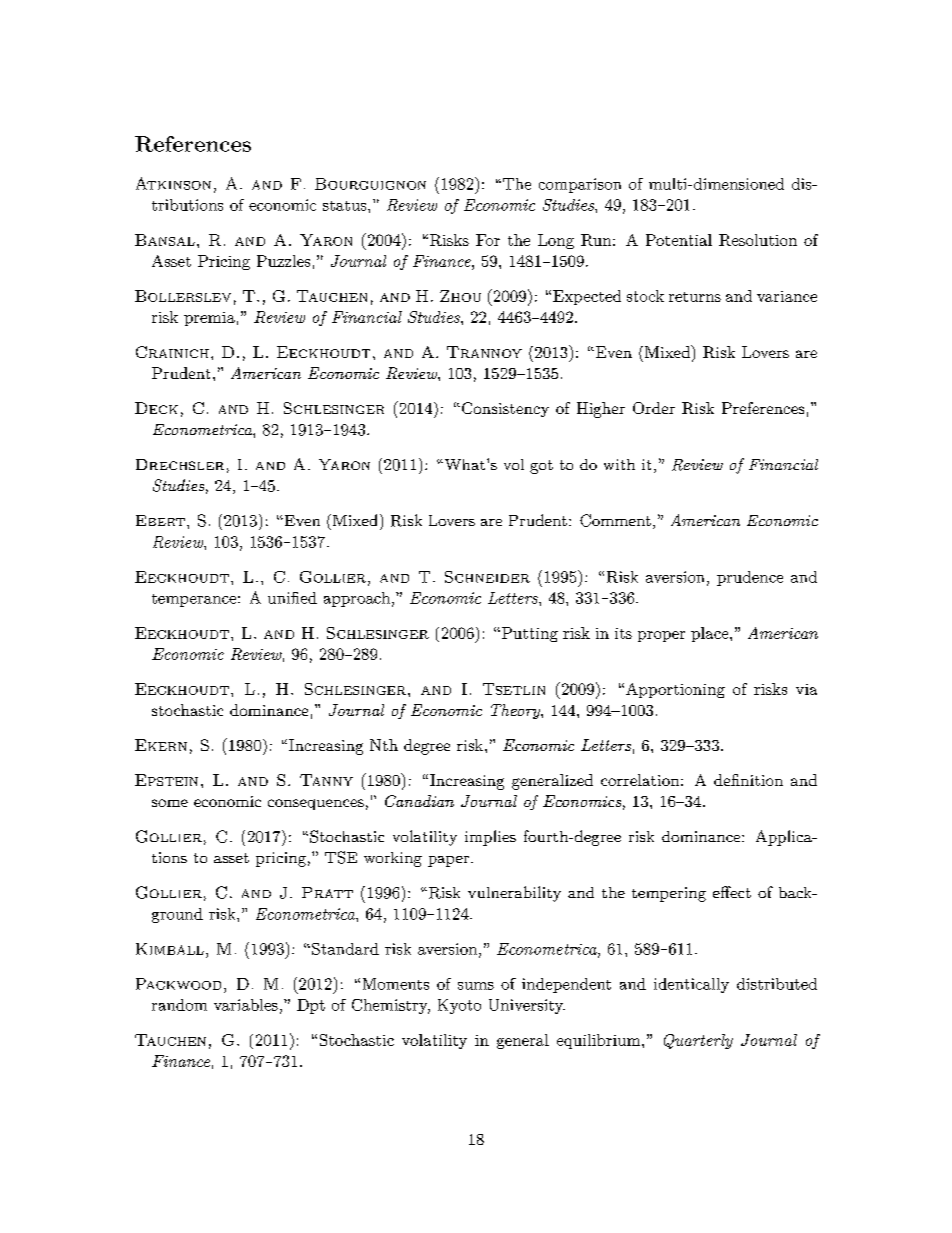 The height and width of the screenshot is (1233, 952). I want to click on Putting, so click(528, 634).
